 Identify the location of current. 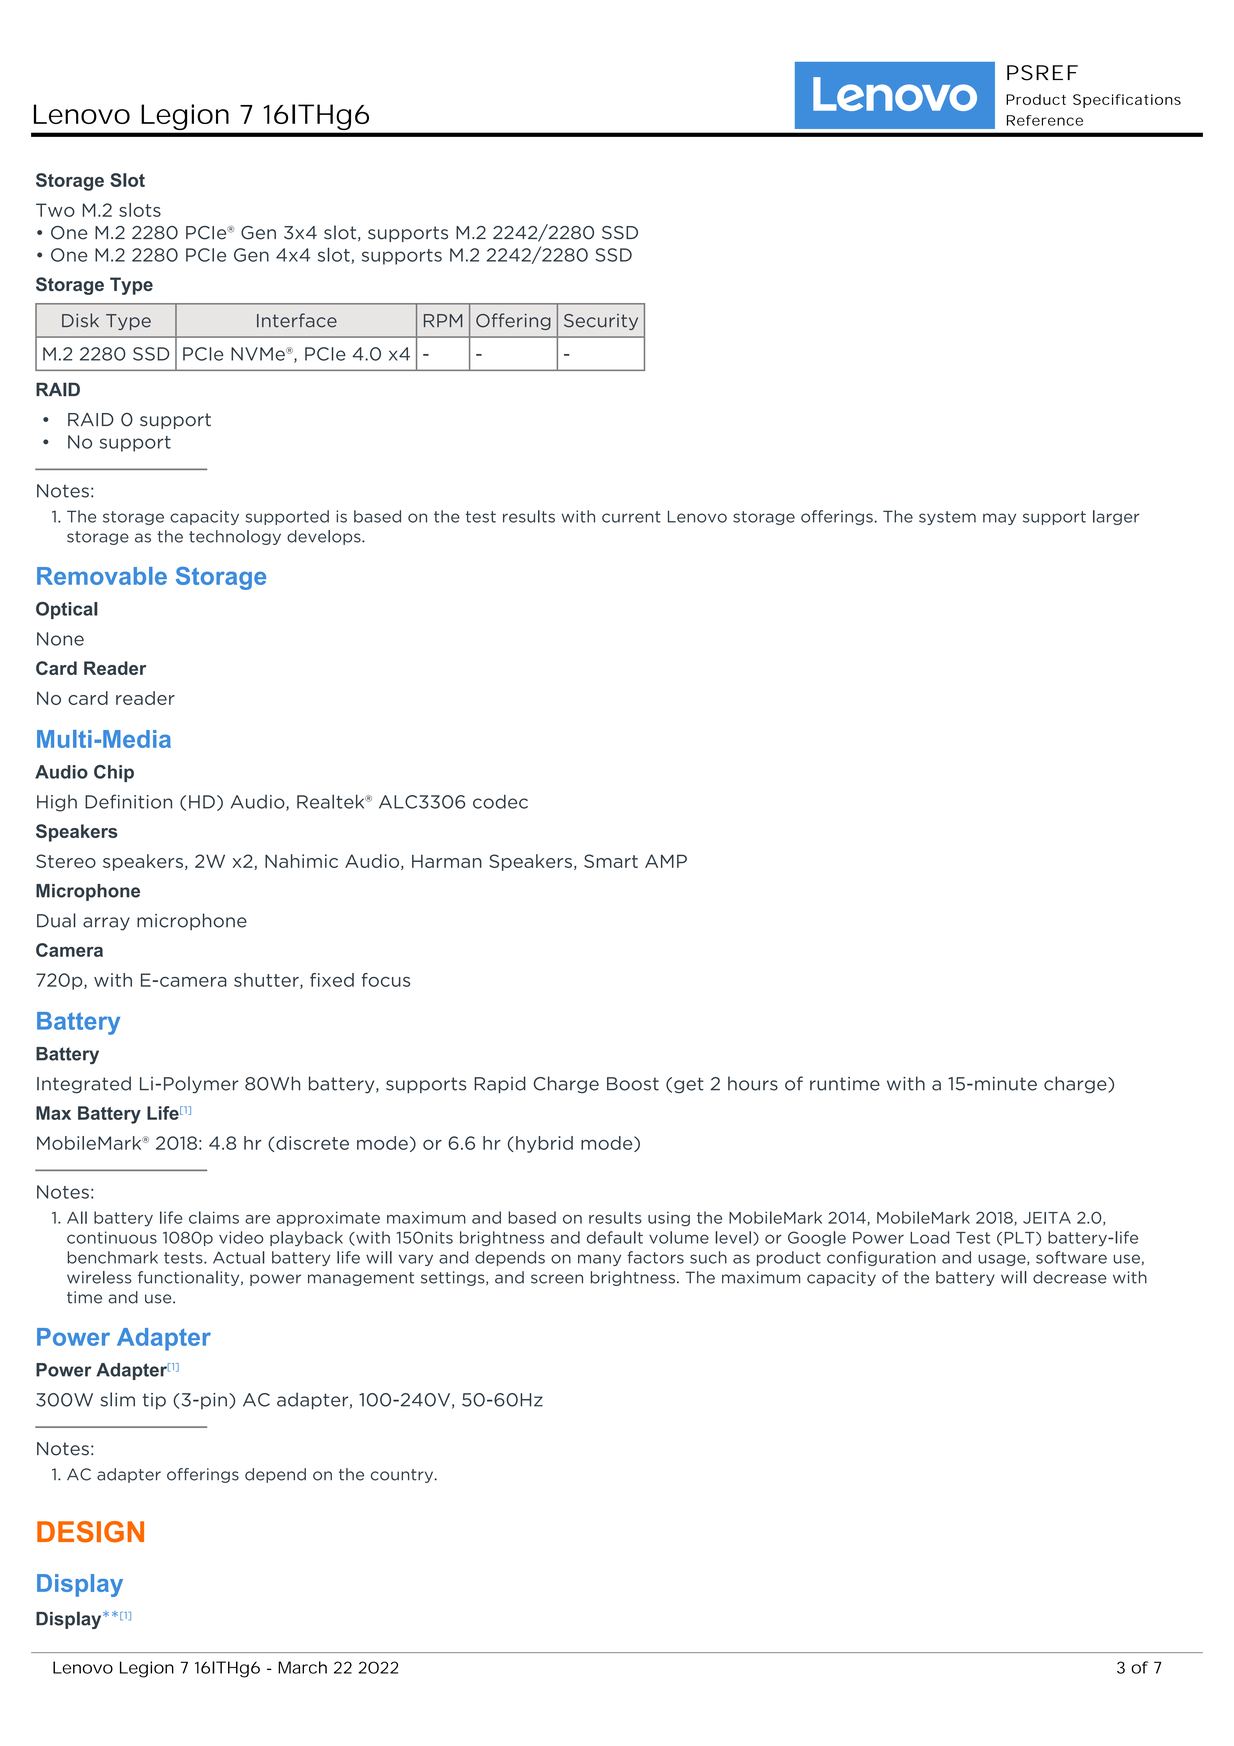
(631, 517).
